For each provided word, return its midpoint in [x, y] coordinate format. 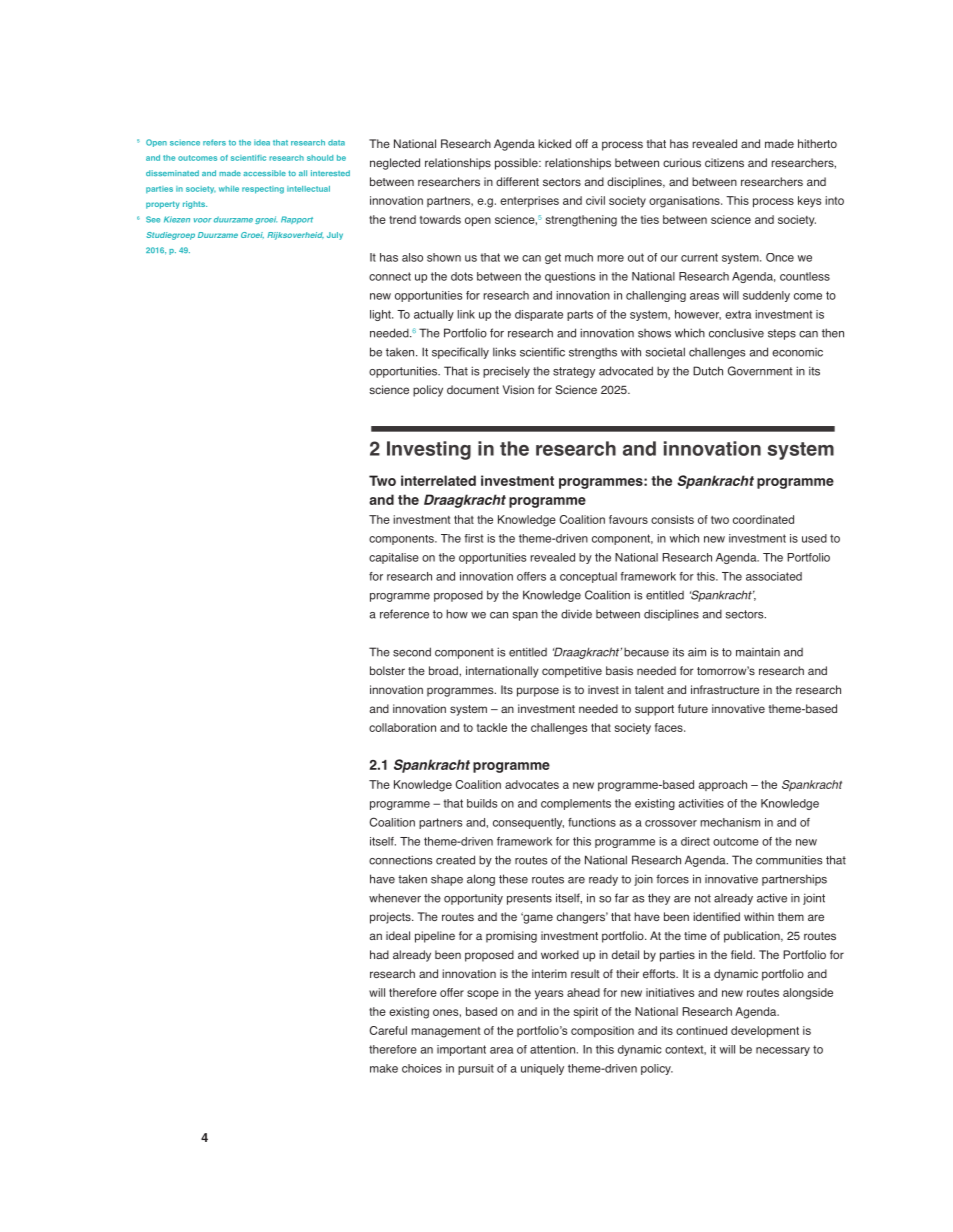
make [384, 1068]
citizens [724, 162]
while [229, 189]
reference [404, 614]
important [461, 1050]
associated [774, 576]
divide [576, 614]
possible [517, 164]
